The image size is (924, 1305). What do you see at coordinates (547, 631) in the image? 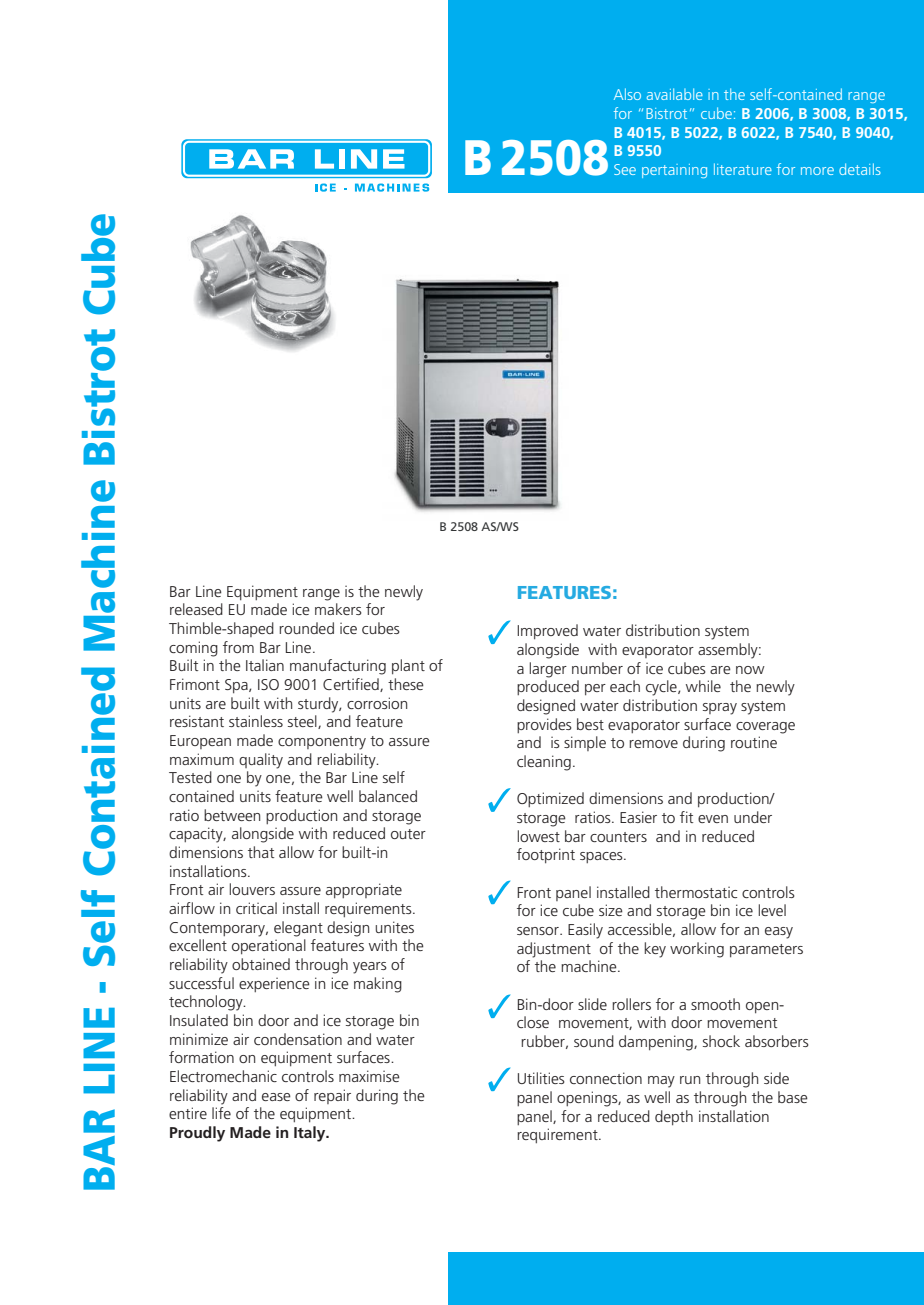
I see `Improved` at bounding box center [547, 631].
